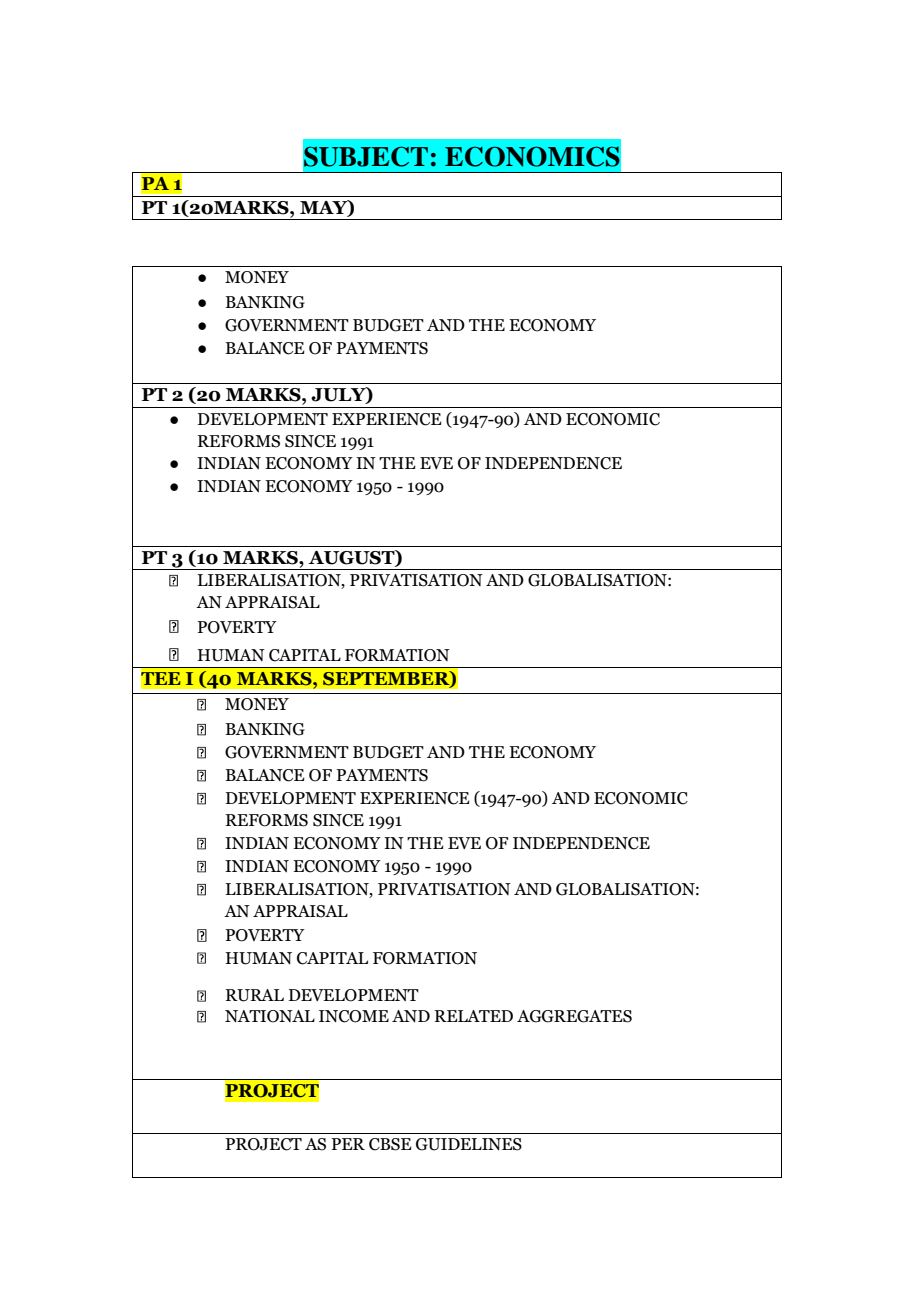 Image resolution: width=924 pixels, height=1307 pixels. I want to click on NATIONAL, so click(270, 1016).
